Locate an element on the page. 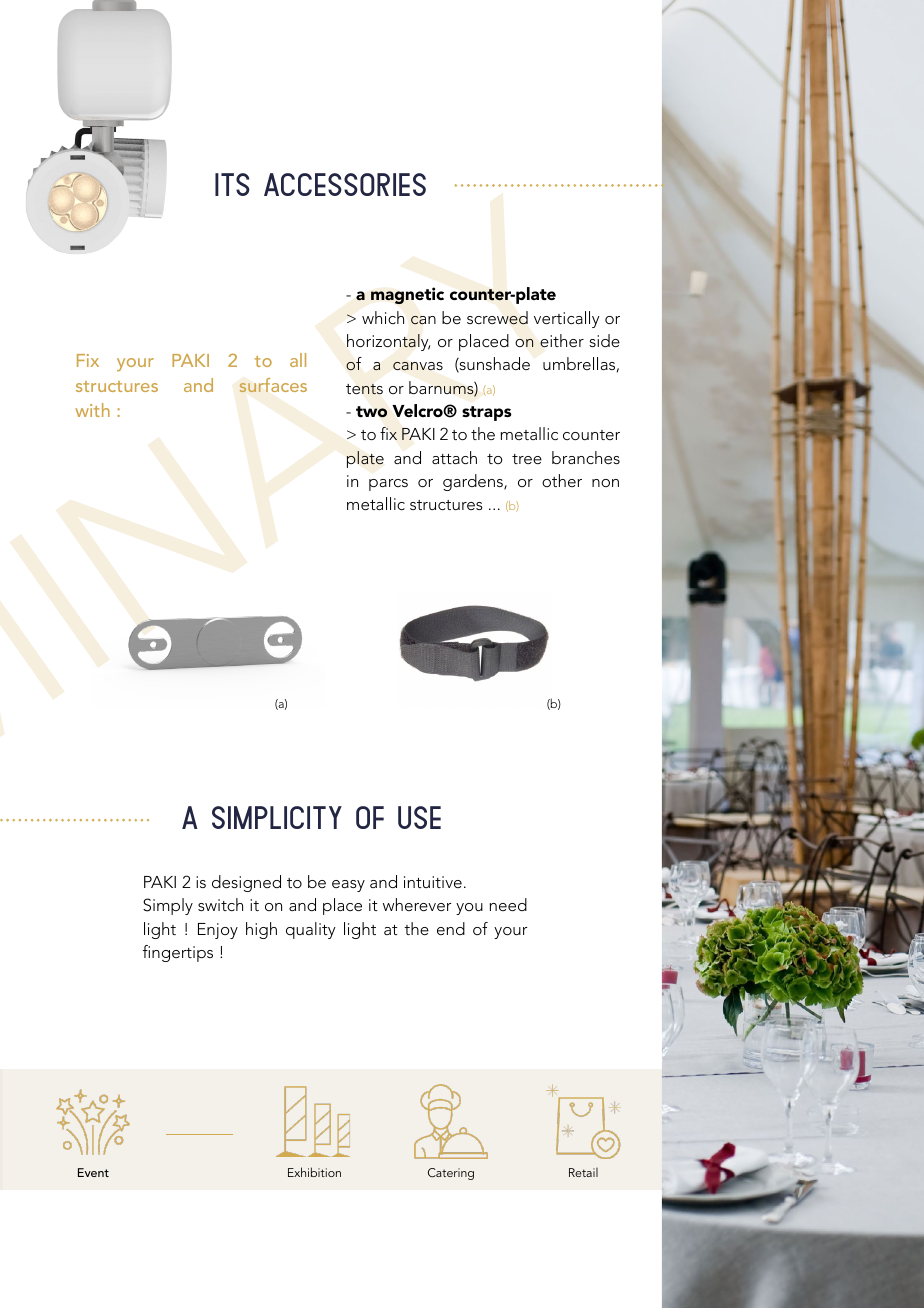 This document has width=924, height=1308. use is located at coordinates (419, 817).
